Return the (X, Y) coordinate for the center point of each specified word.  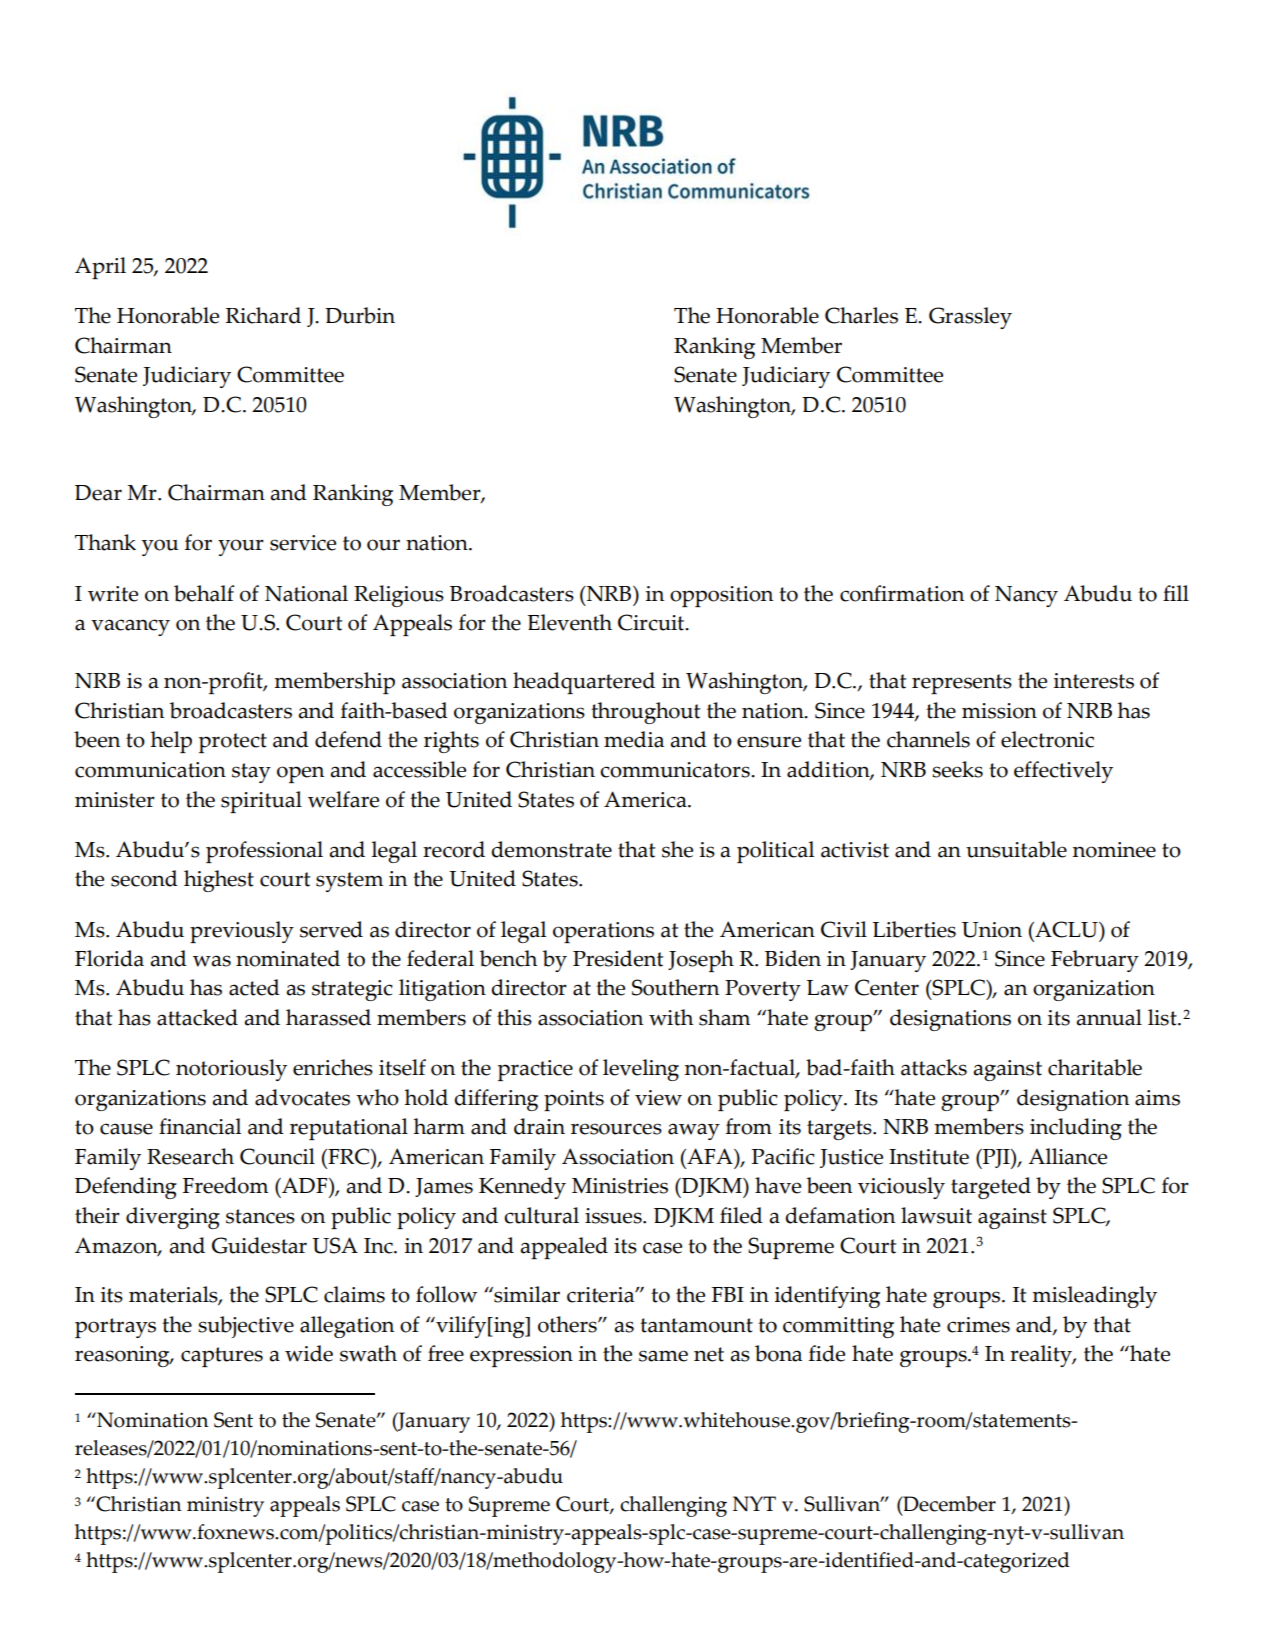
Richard (263, 315)
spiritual (261, 802)
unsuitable (1016, 849)
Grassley (970, 318)
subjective (246, 1327)
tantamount (696, 1325)
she (677, 849)
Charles (861, 315)
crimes (978, 1325)
